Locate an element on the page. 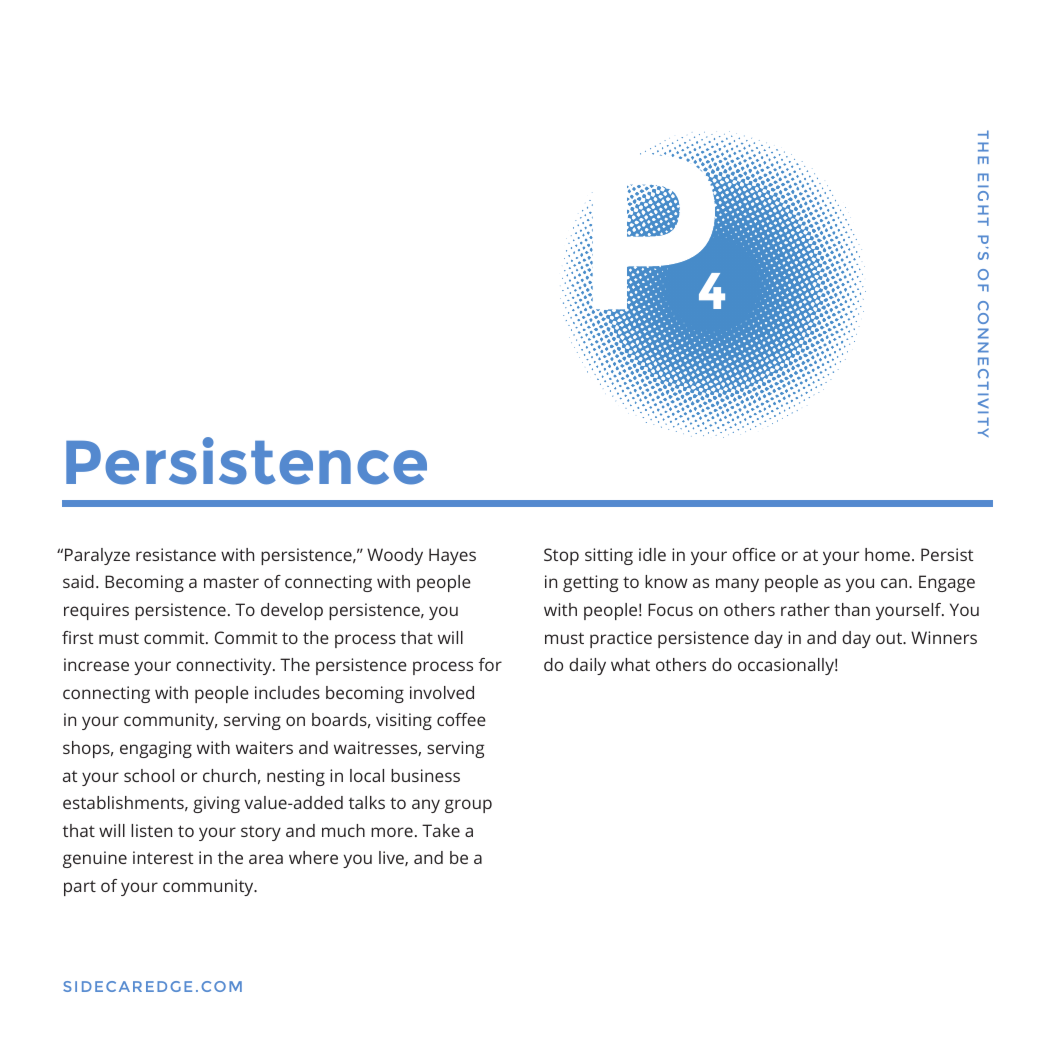 The image size is (1055, 1055). for is located at coordinates (490, 664).
